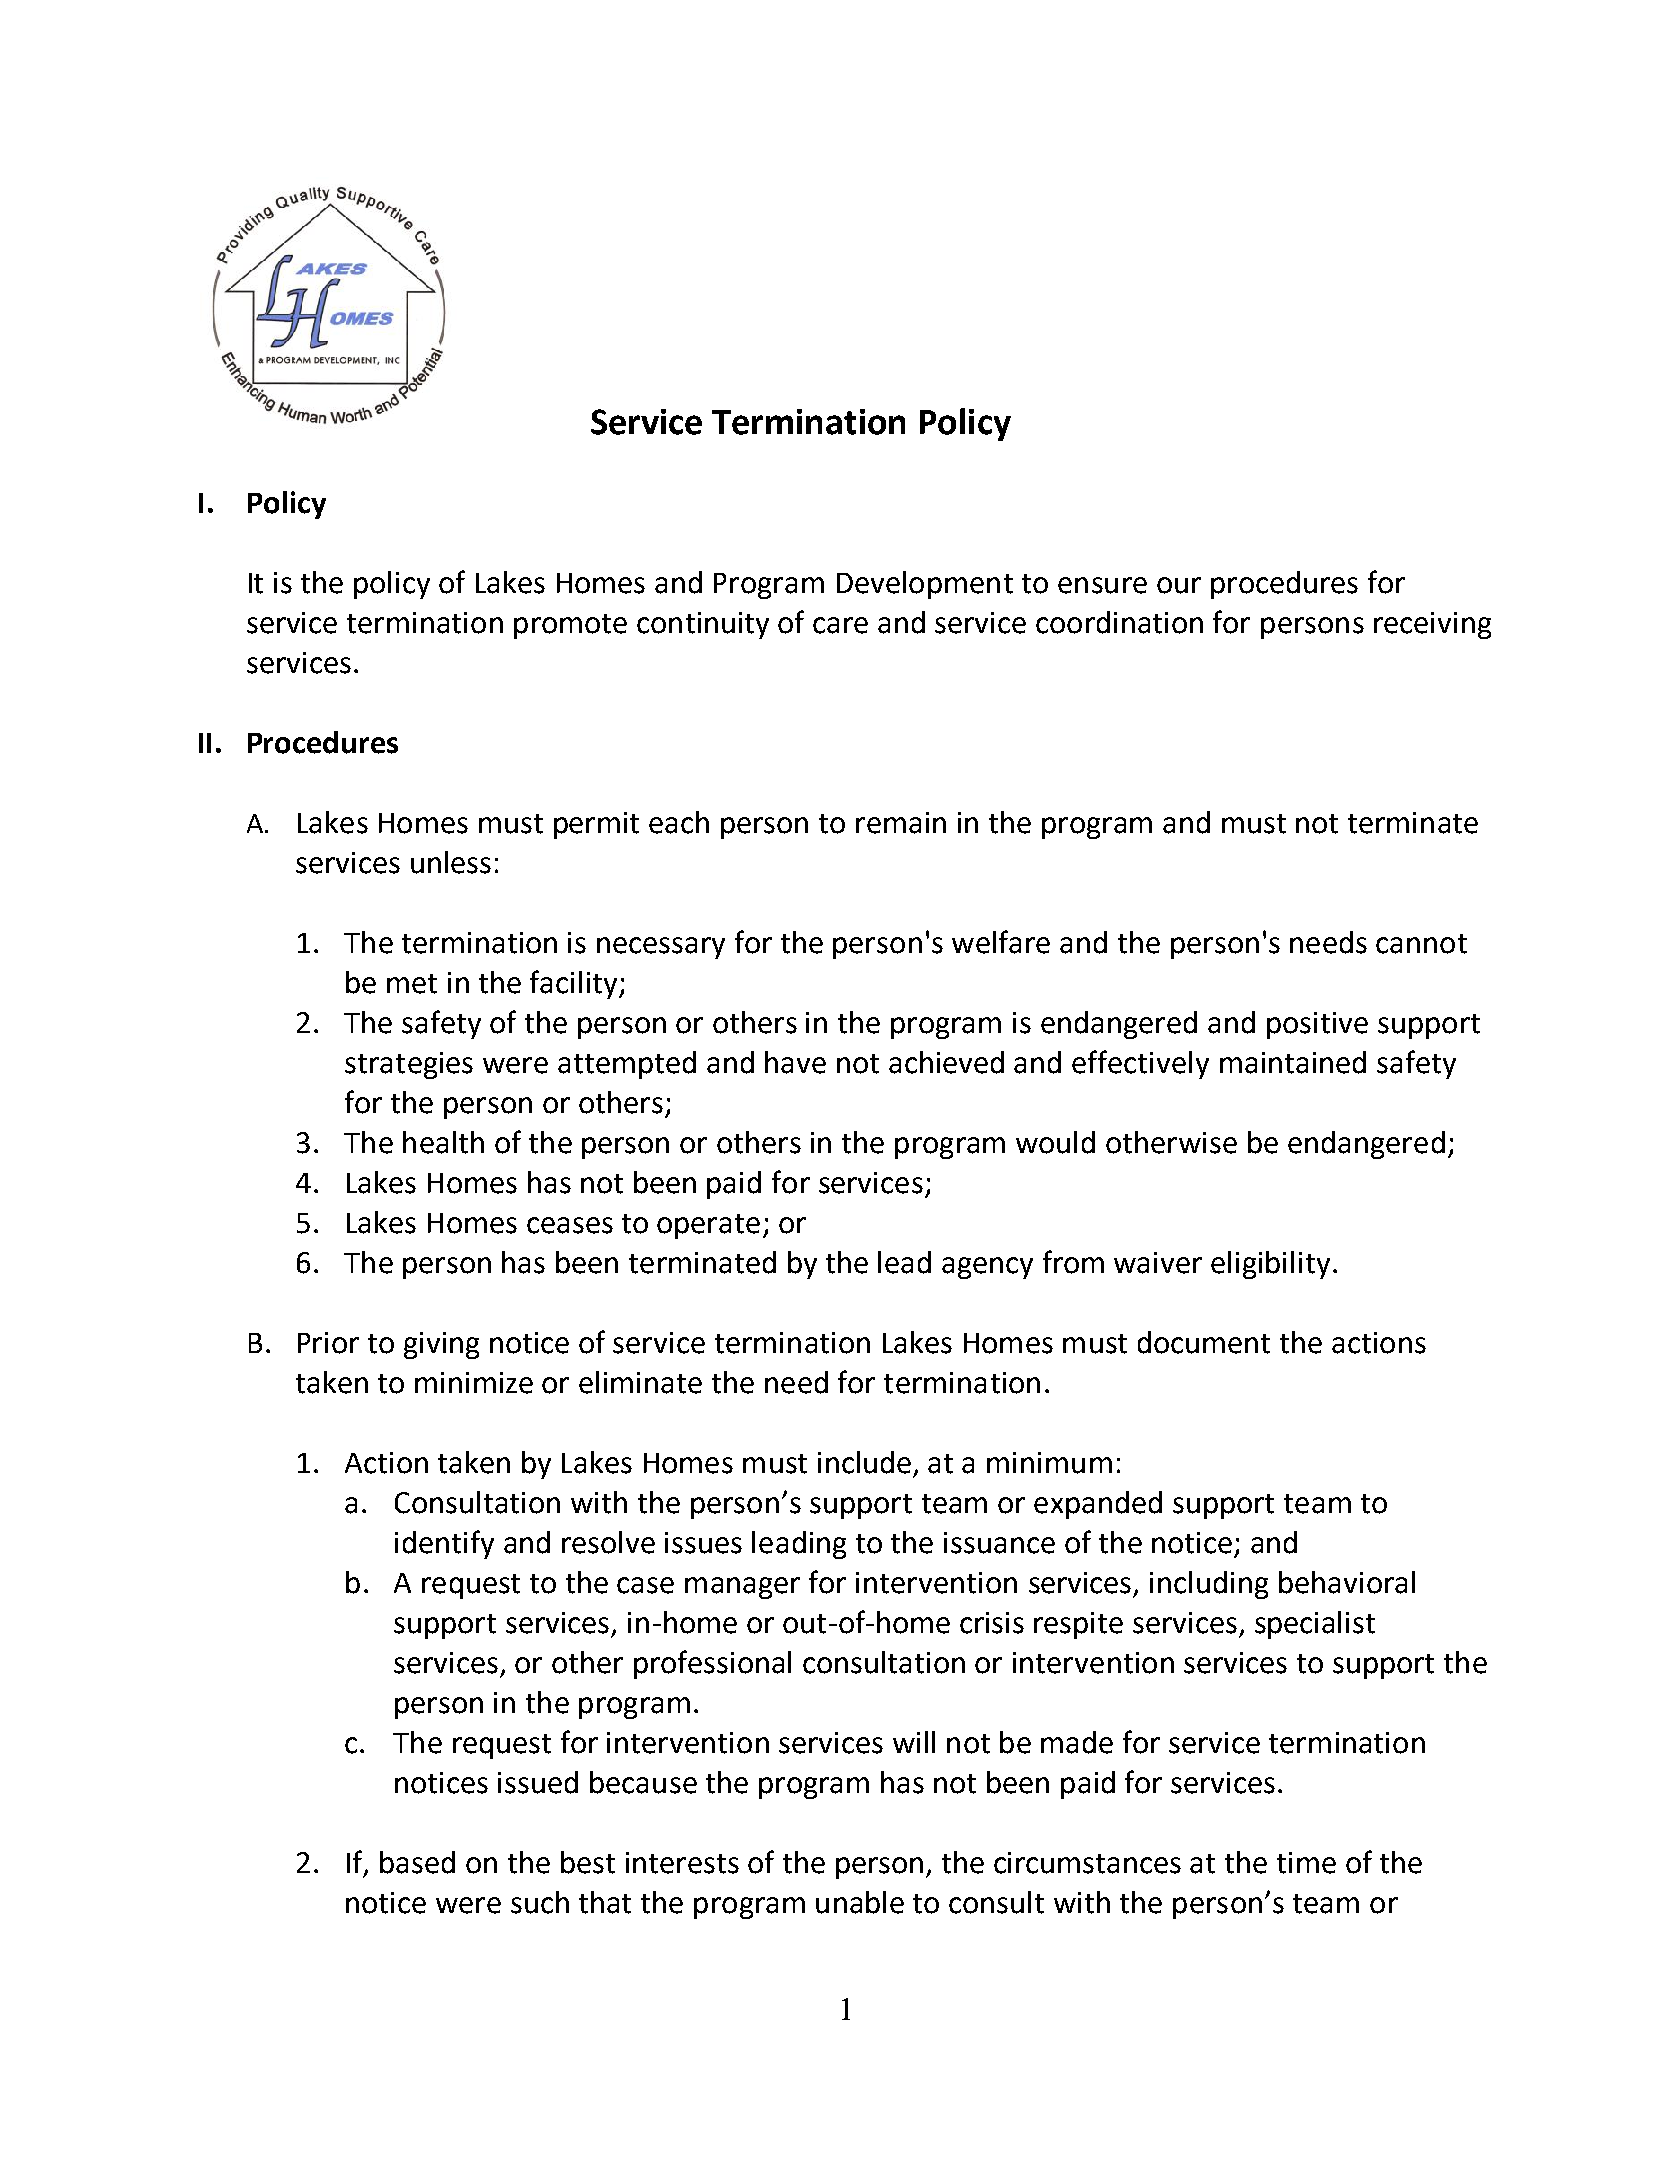  Describe the element at coordinates (1204, 1342) in the image. I see `document` at that location.
